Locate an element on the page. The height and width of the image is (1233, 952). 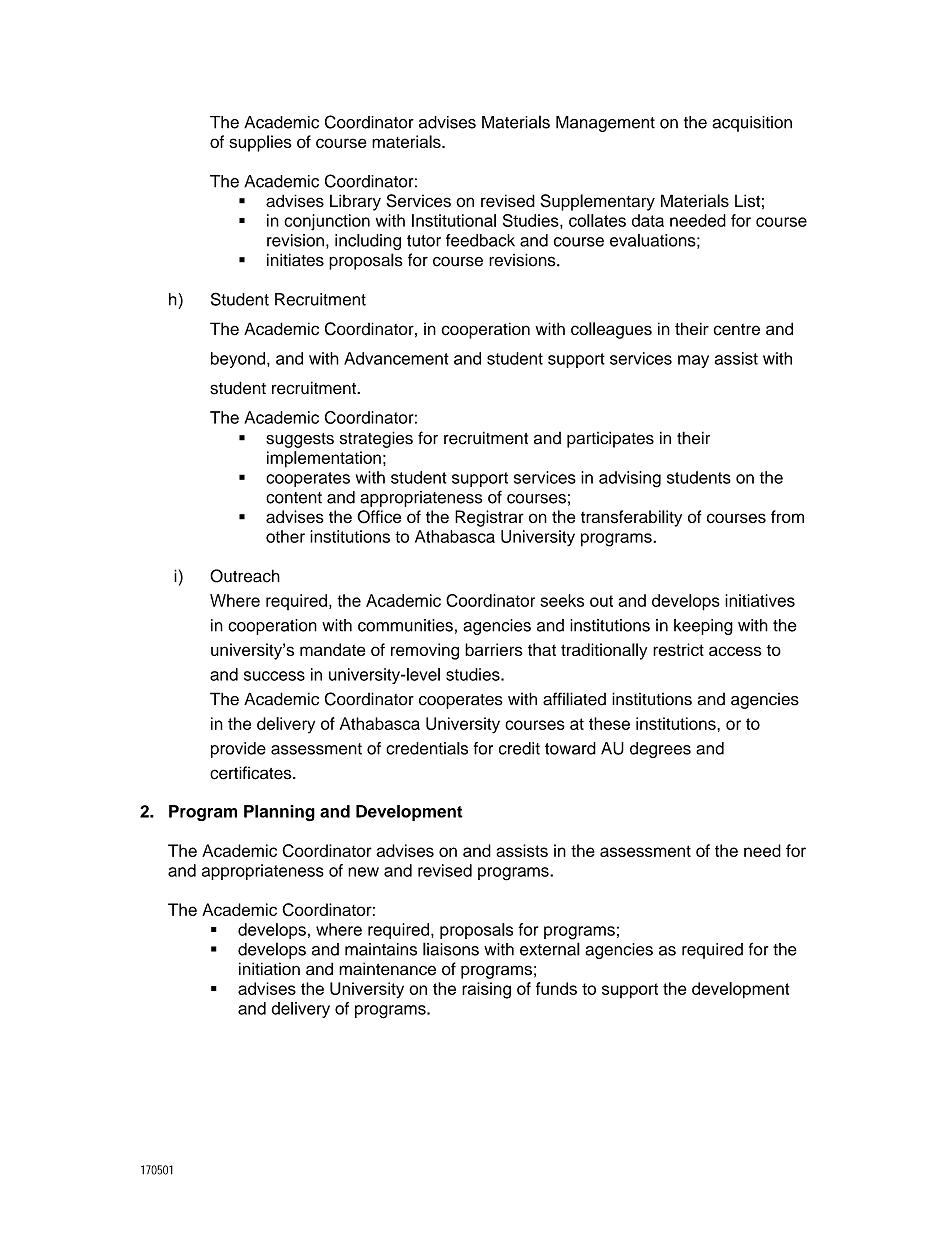
suggests is located at coordinates (300, 440).
